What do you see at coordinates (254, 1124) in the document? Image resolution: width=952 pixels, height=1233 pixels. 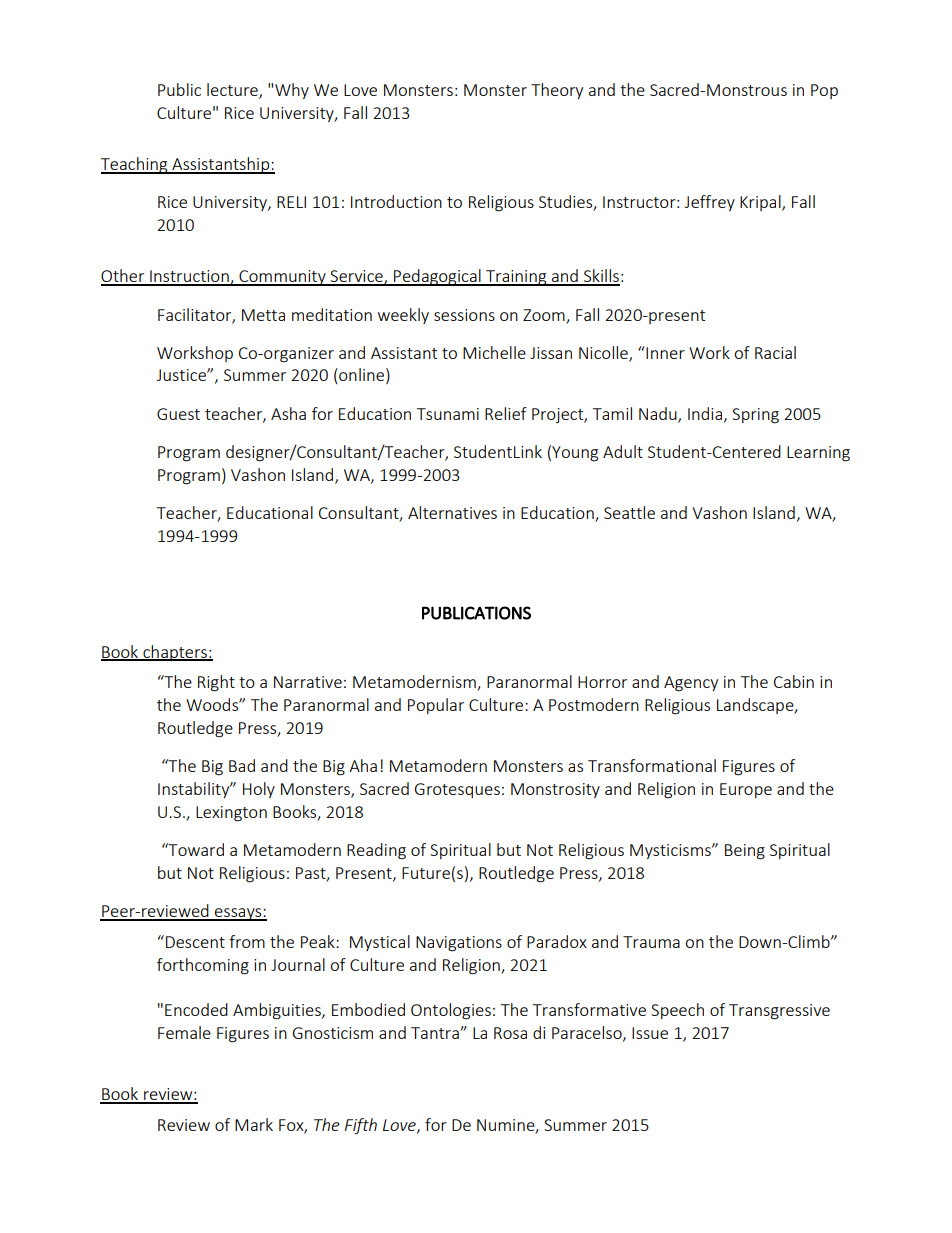 I see `Mark` at bounding box center [254, 1124].
